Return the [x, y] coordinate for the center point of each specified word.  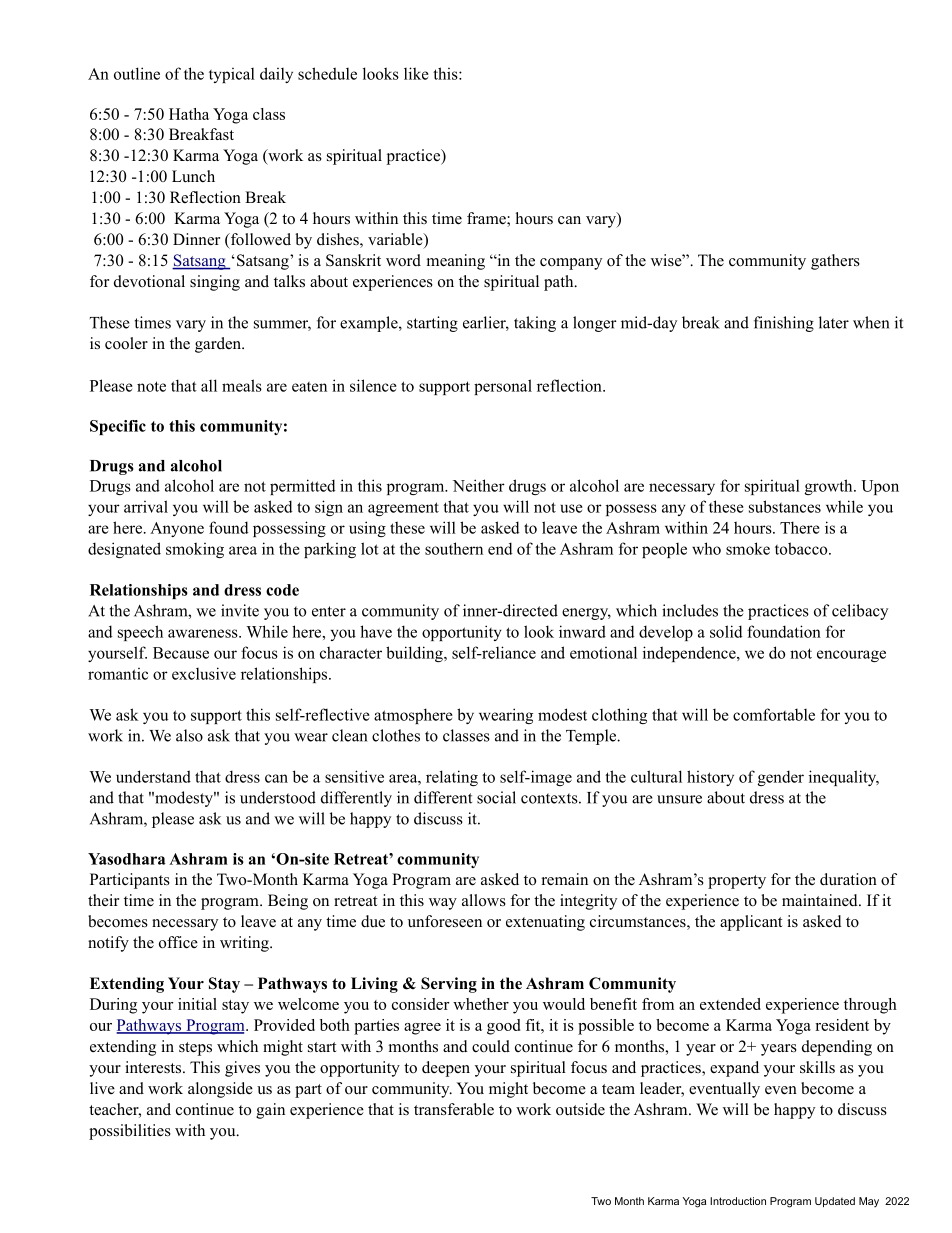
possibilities [130, 1132]
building [415, 654]
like [416, 73]
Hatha [189, 114]
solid [726, 631]
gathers [835, 262]
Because [181, 653]
